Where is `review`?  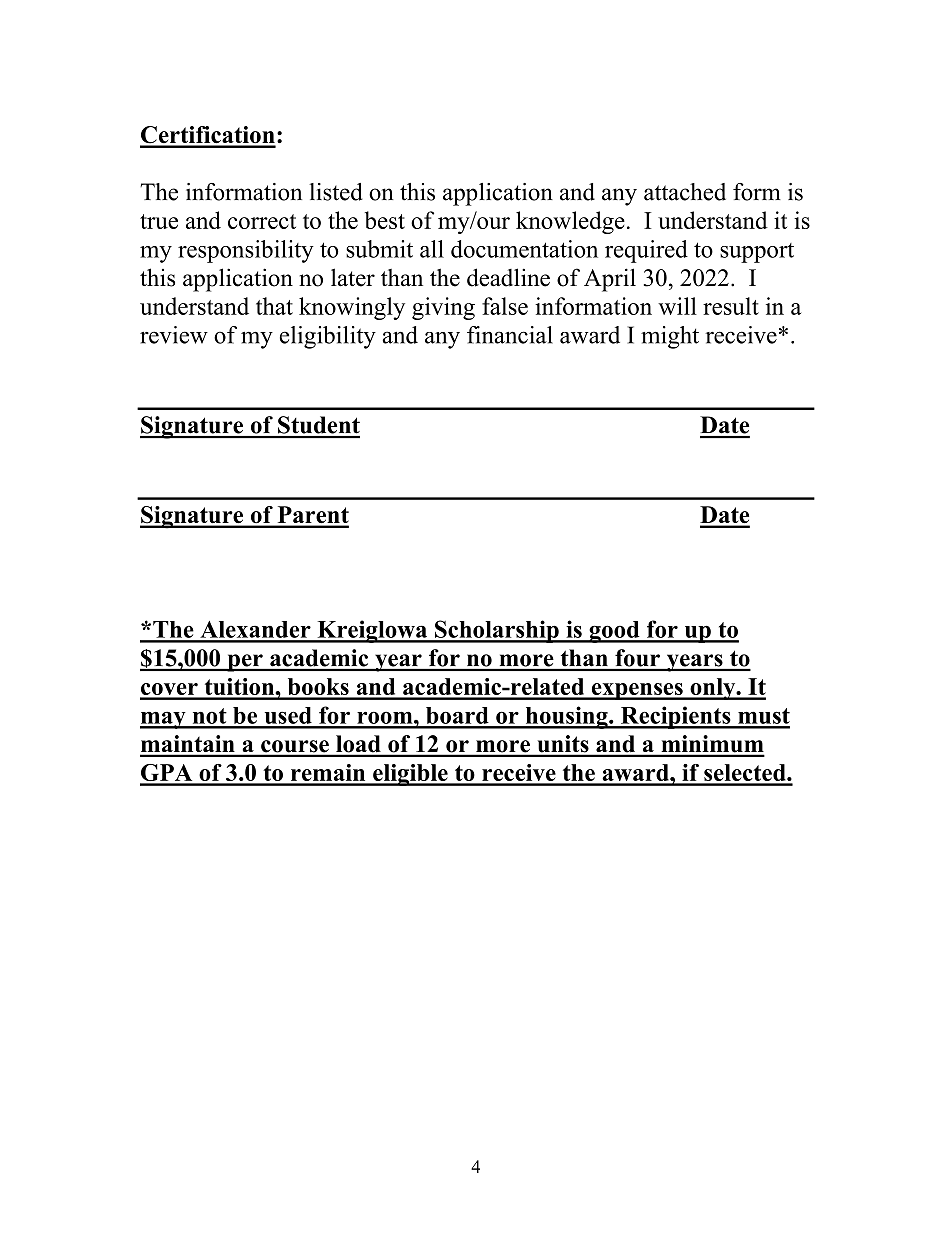 review is located at coordinates (174, 335).
